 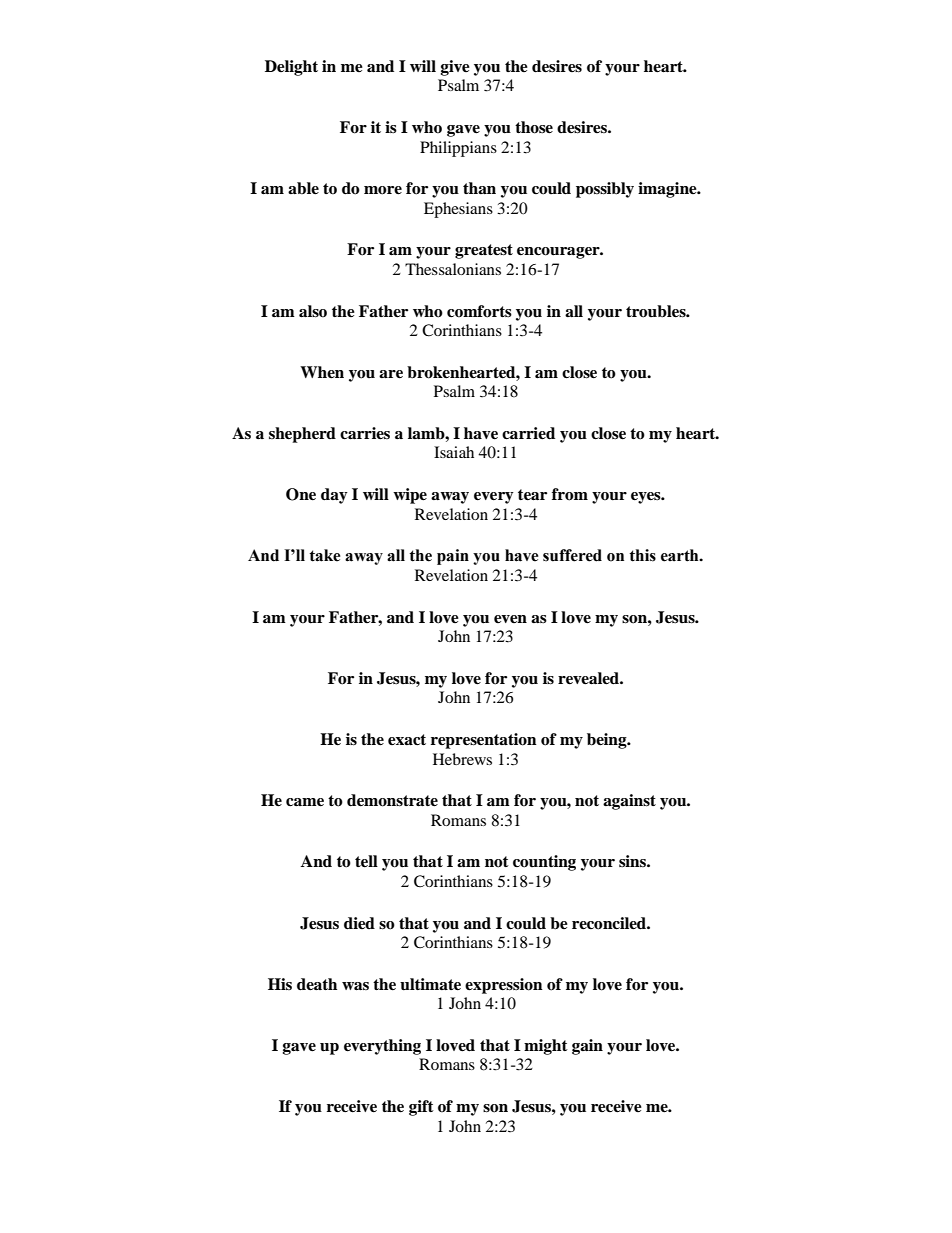 I want to click on Delight, so click(x=291, y=68).
